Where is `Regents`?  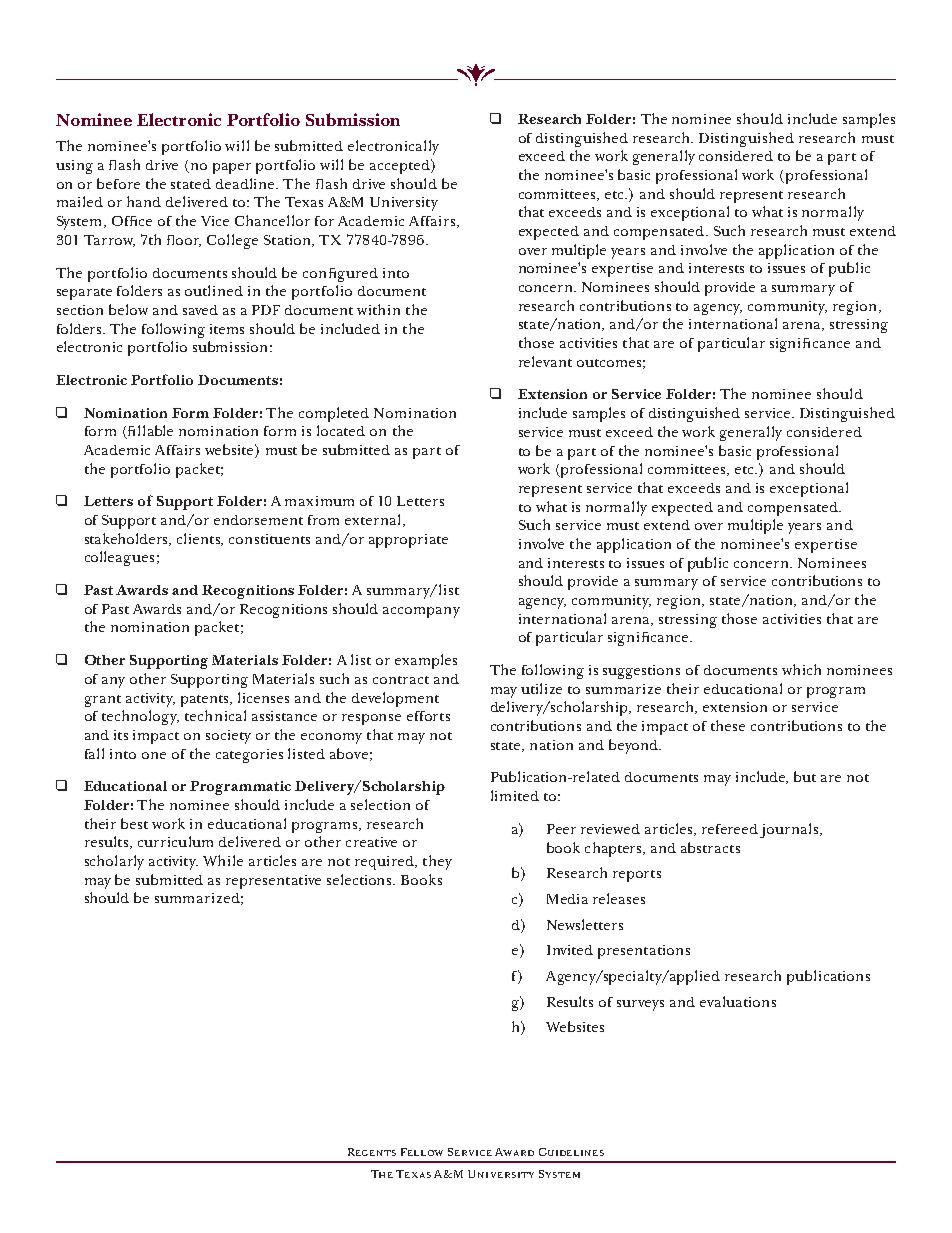 Regents is located at coordinates (372, 1152).
